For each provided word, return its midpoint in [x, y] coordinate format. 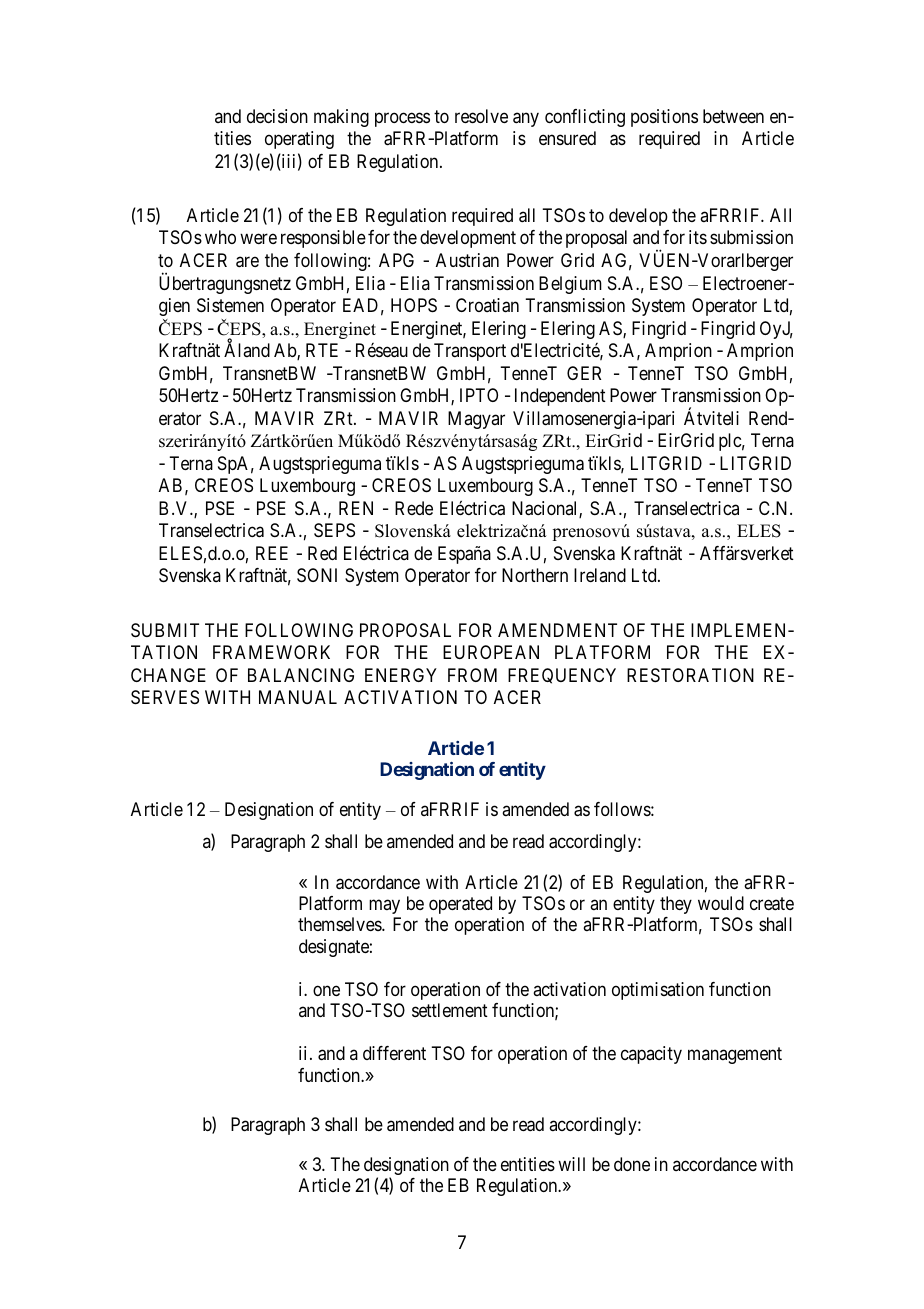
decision [277, 116]
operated [460, 905]
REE [272, 553]
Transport [470, 352]
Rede [414, 508]
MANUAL [298, 697]
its [698, 237]
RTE [322, 350]
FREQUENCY [562, 676]
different [394, 1053]
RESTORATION [690, 675]
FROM [472, 675]
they [676, 905]
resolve [481, 116]
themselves [340, 924]
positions [664, 118]
